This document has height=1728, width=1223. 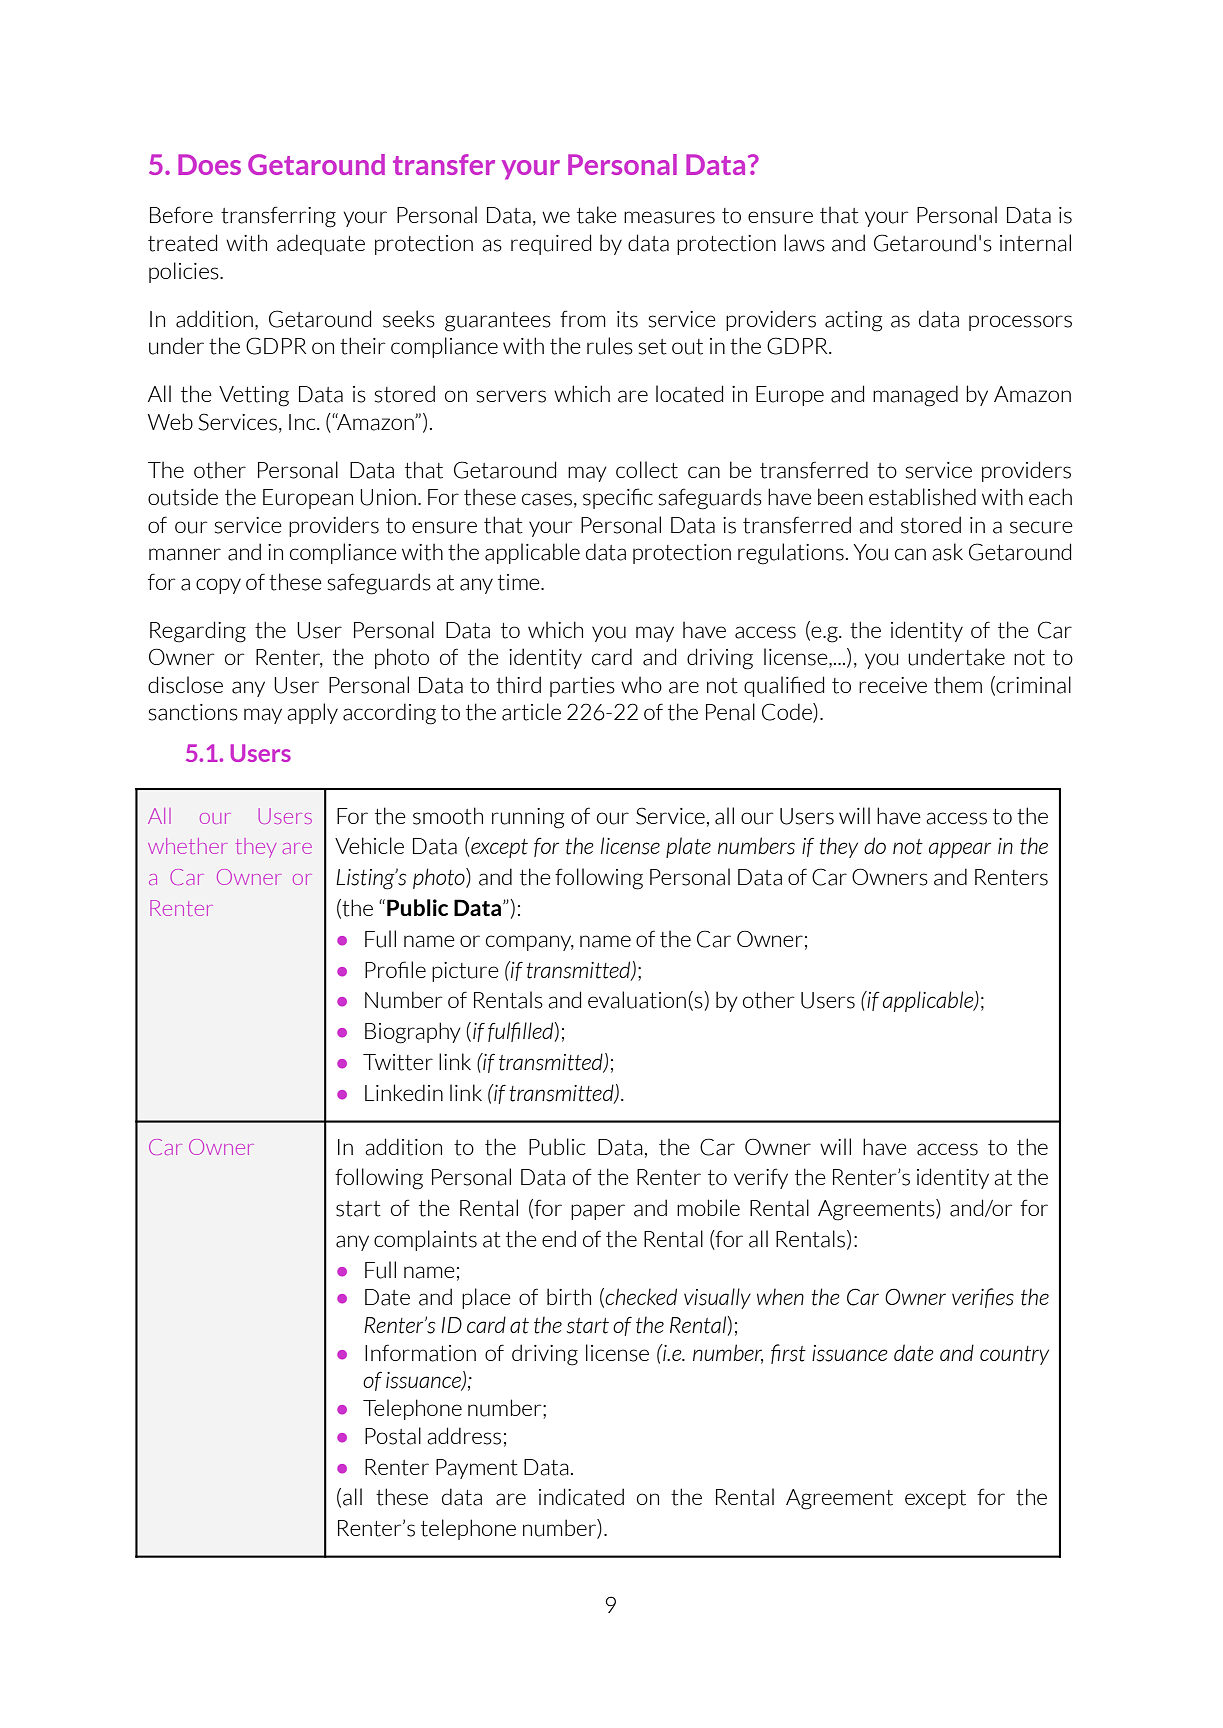 What do you see at coordinates (922, 497) in the document?
I see `established` at bounding box center [922, 497].
